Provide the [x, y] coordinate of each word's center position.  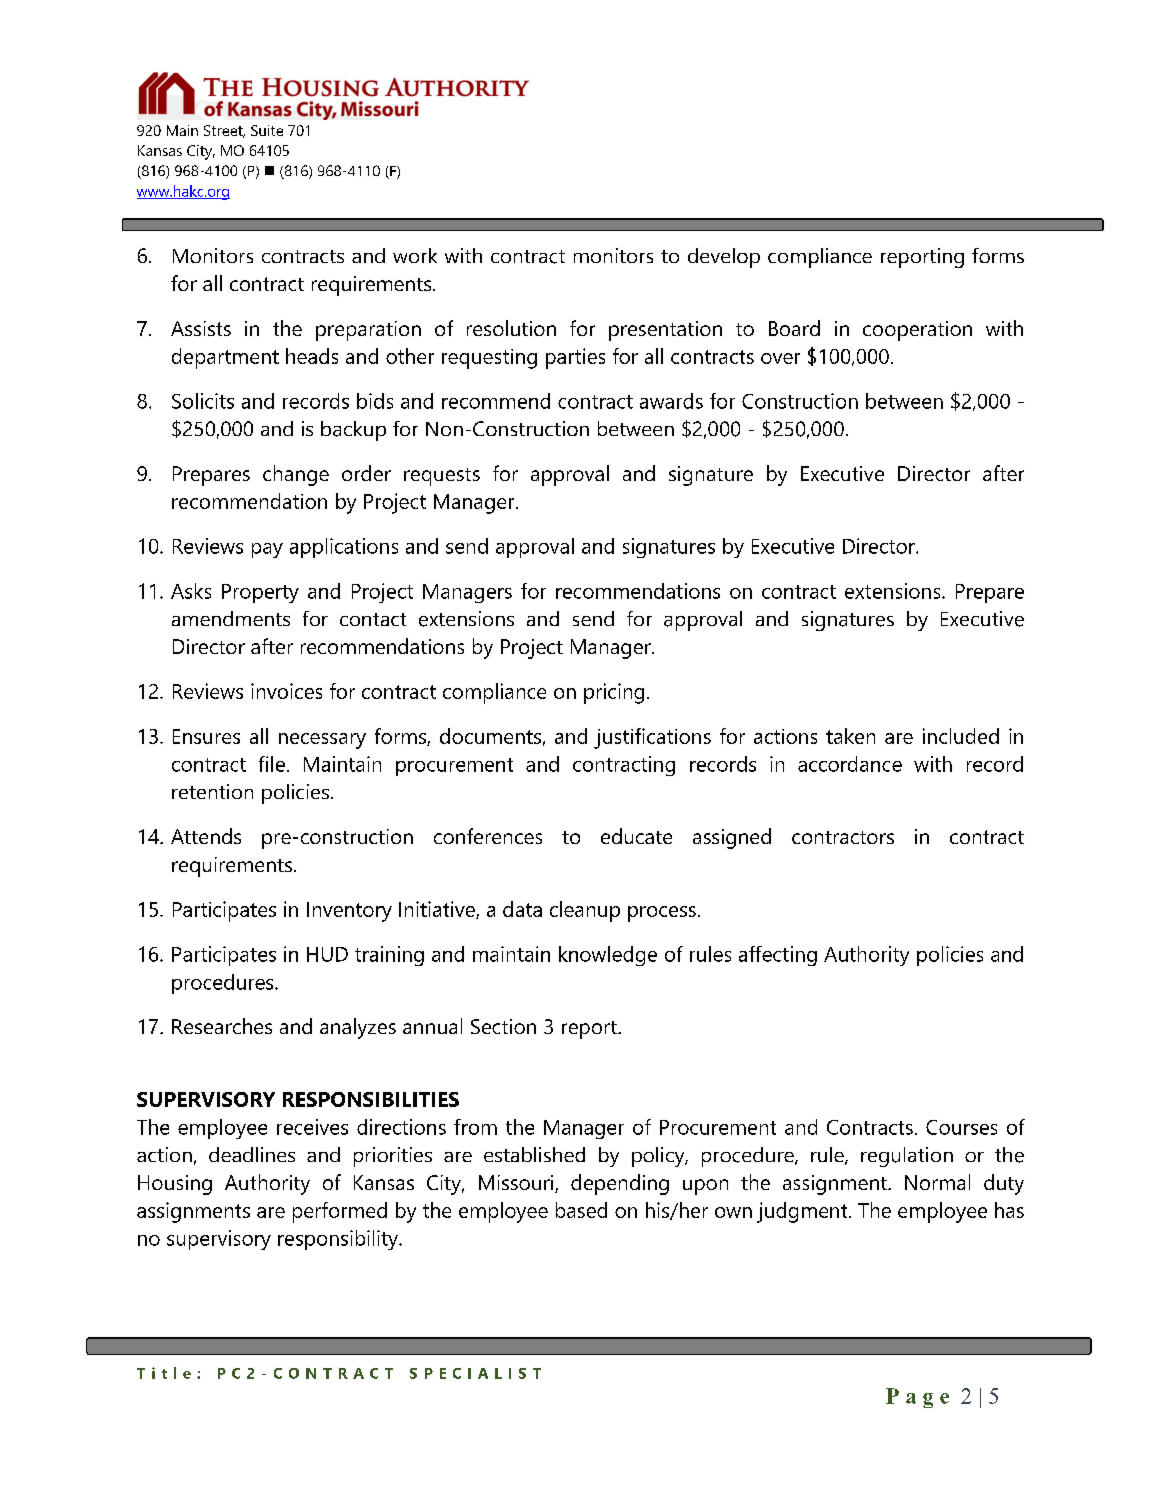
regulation [907, 1157]
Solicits [203, 401]
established [534, 1154]
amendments [231, 618]
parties [575, 358]
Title [164, 1373]
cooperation [917, 331]
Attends [206, 836]
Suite [267, 130]
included [961, 736]
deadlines [252, 1154]
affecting [778, 956]
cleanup [585, 911]
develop [724, 258]
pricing [614, 693]
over [780, 358]
